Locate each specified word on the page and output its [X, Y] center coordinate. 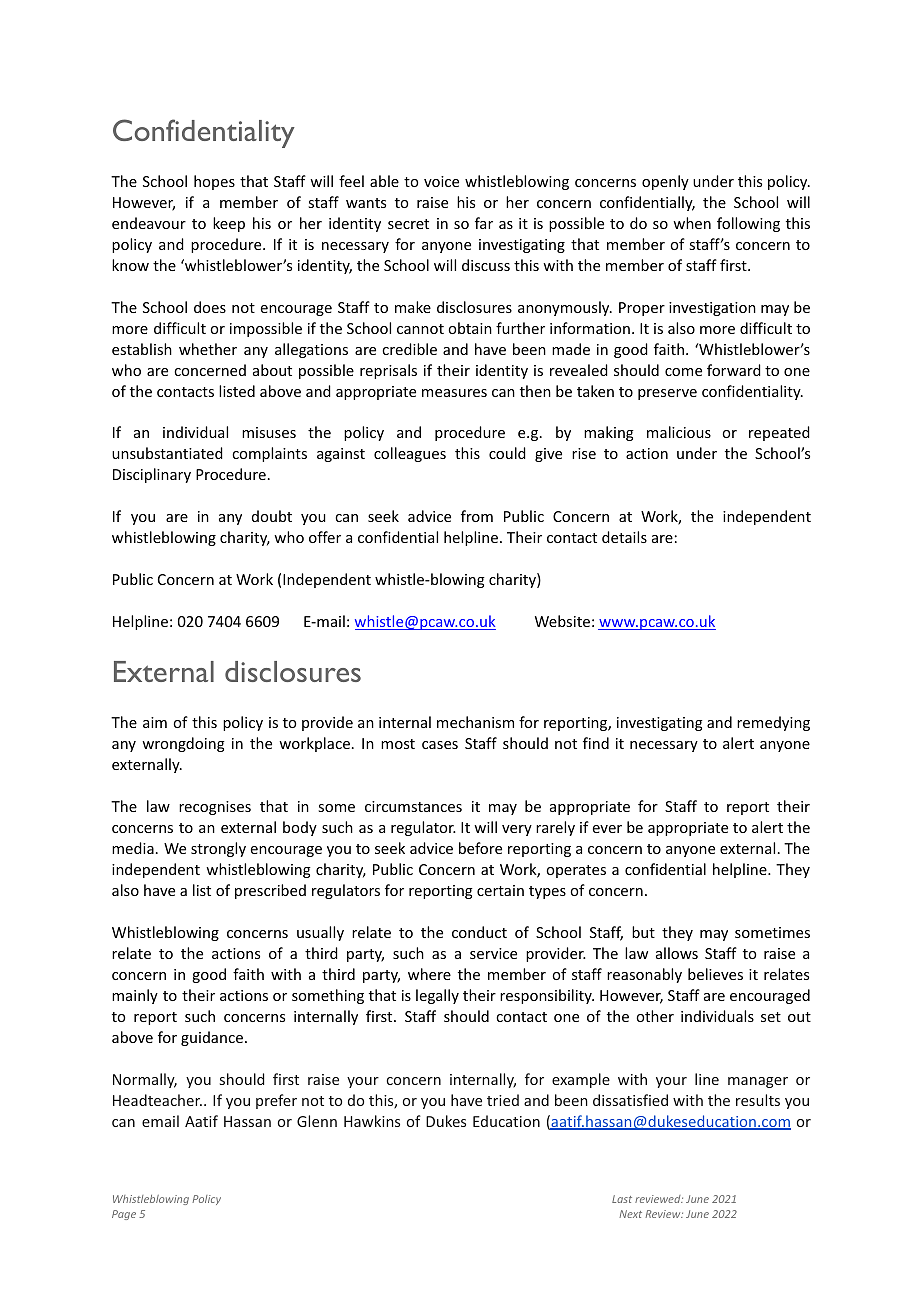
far [484, 223]
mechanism [475, 722]
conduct [479, 932]
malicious [679, 432]
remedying [773, 723]
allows [677, 953]
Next [630, 1214]
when [692, 223]
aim [155, 722]
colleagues [410, 454]
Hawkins [372, 1121]
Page [124, 1215]
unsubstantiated [167, 453]
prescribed [270, 891]
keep [229, 224]
